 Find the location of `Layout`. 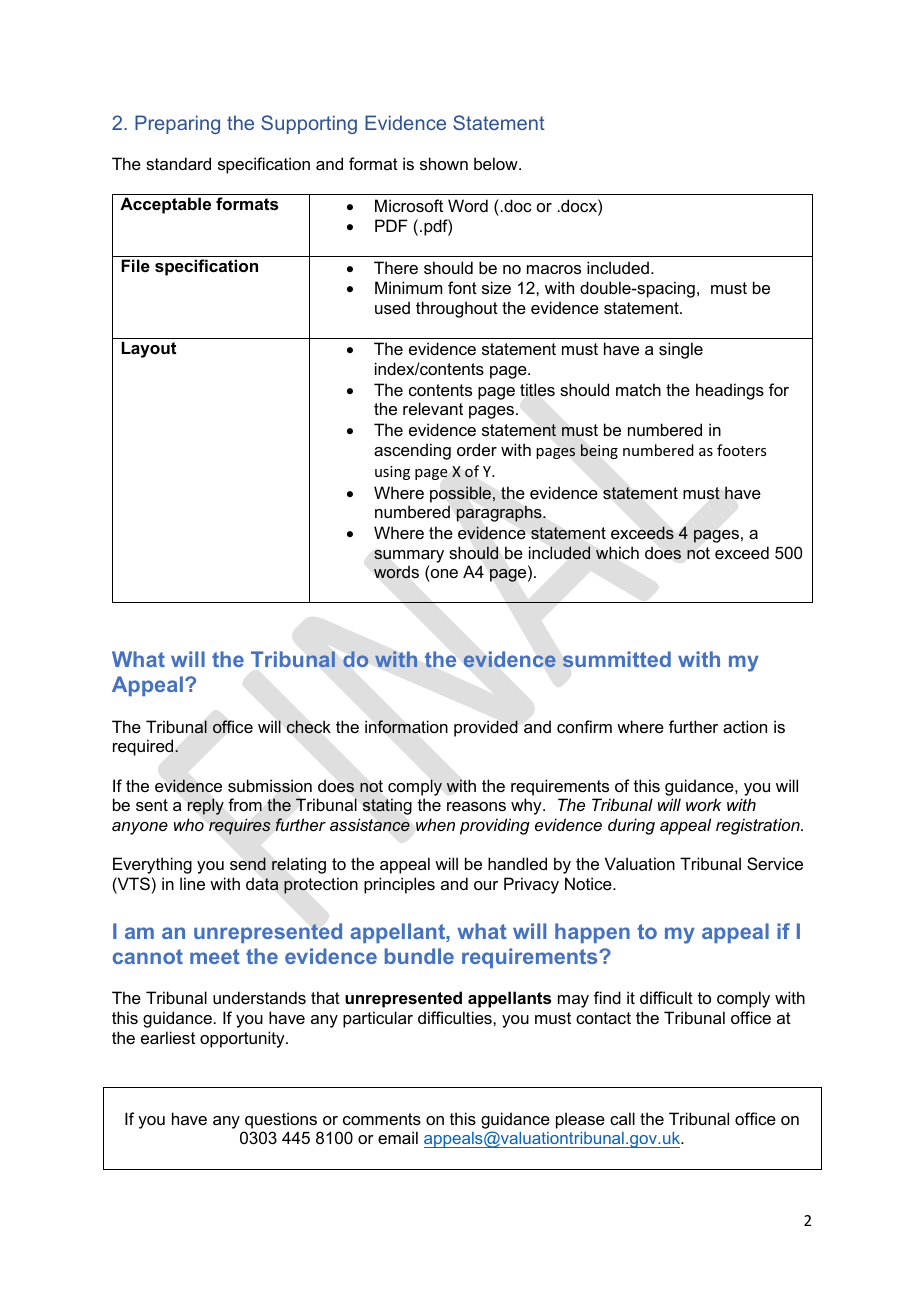

Layout is located at coordinates (149, 350).
